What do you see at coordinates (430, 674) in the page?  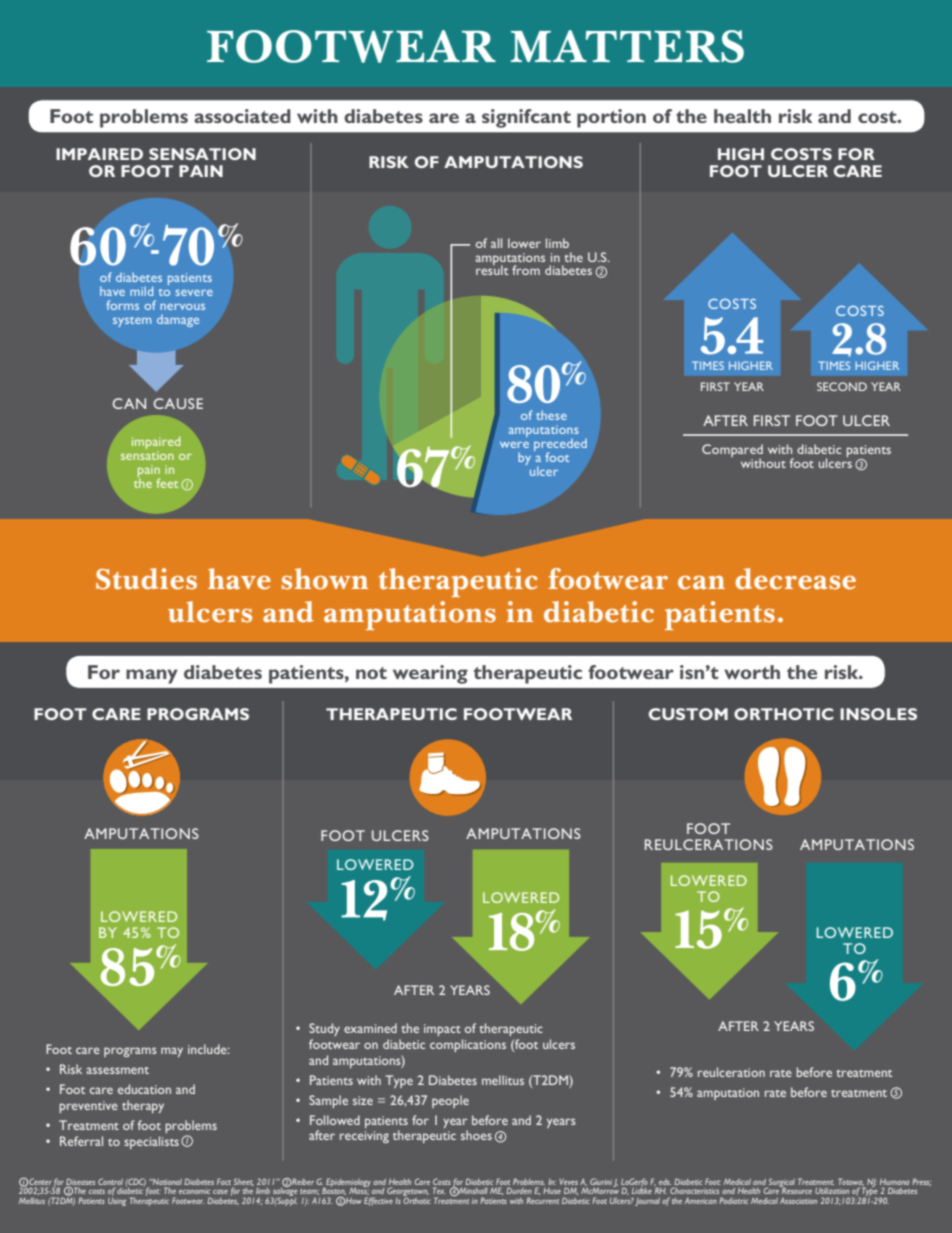 I see `wearing` at bounding box center [430, 674].
